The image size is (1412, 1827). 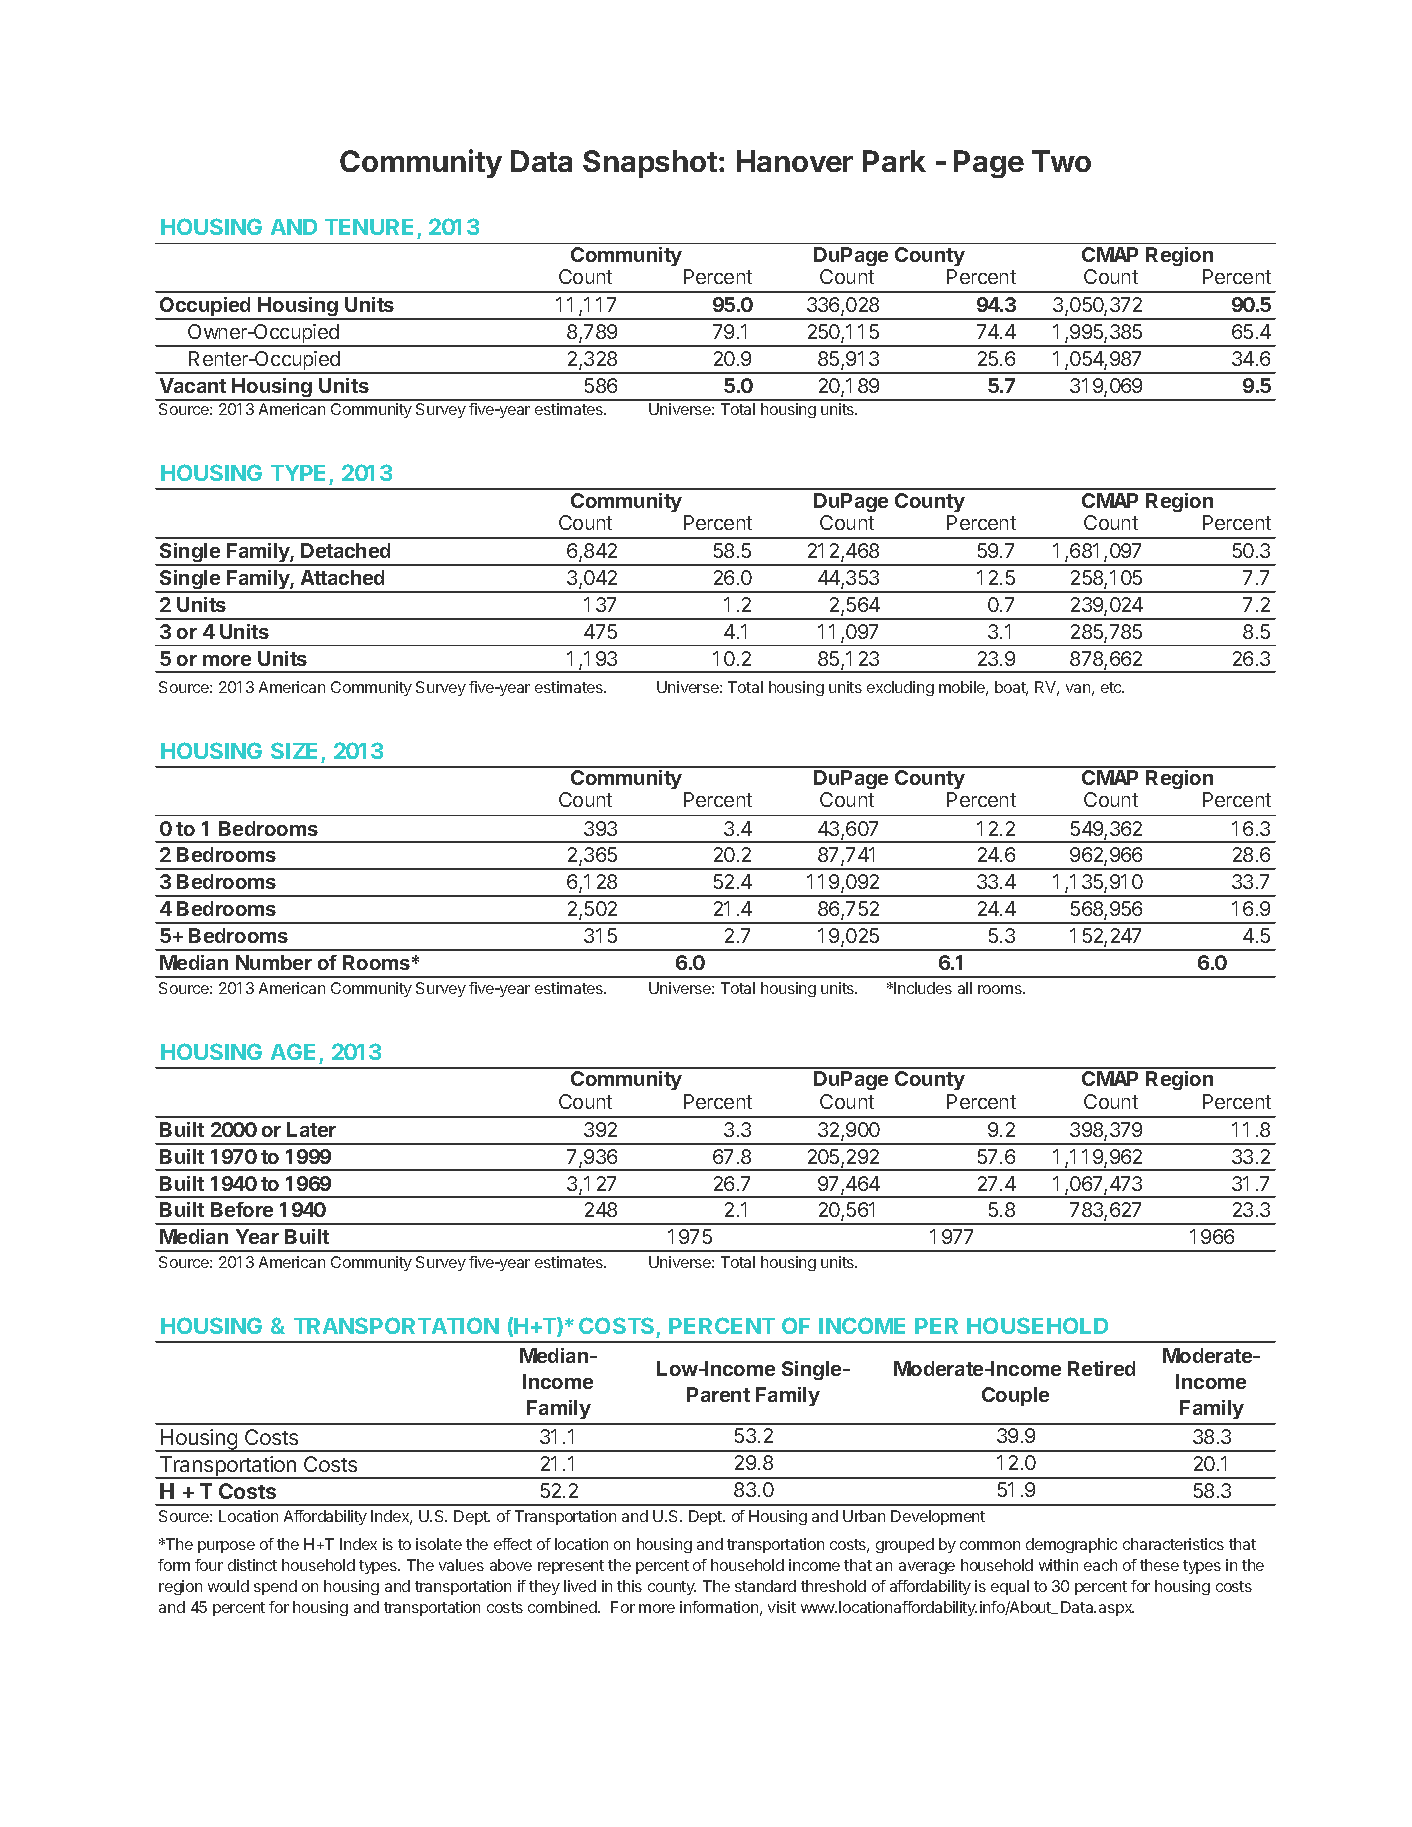 What do you see at coordinates (1112, 687) in the screenshot?
I see `etc` at bounding box center [1112, 687].
